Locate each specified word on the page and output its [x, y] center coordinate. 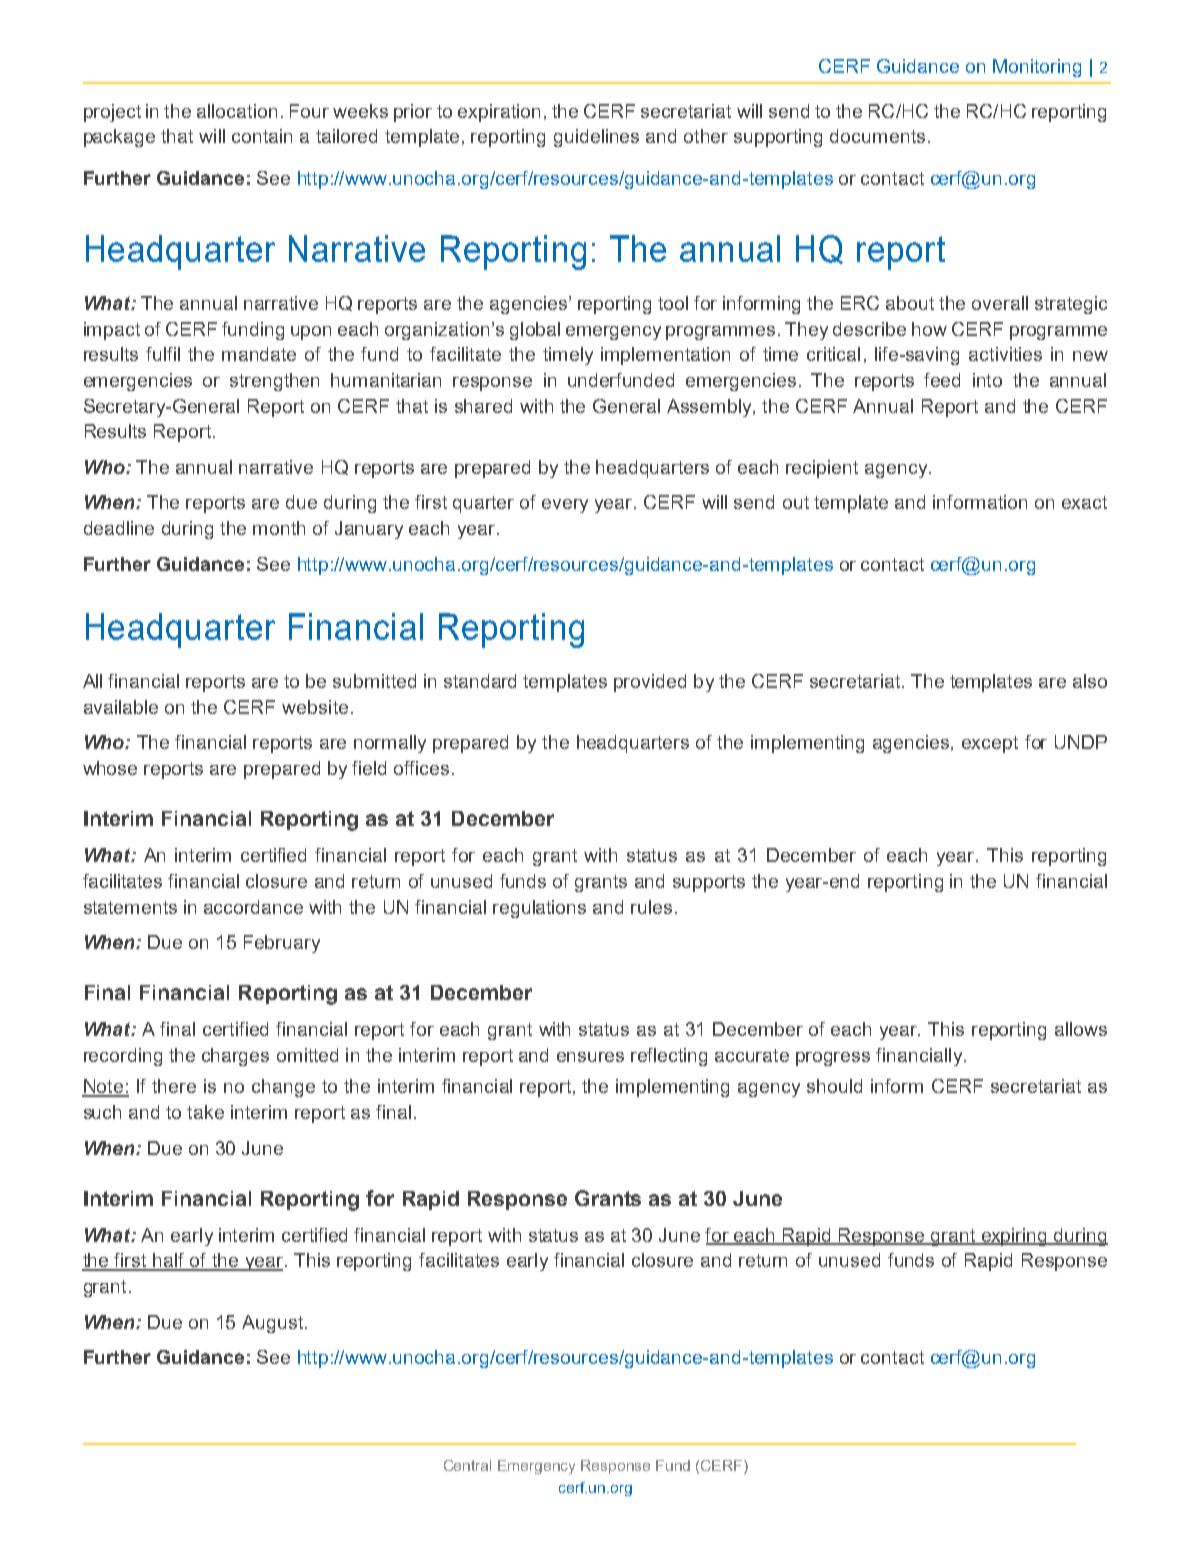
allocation [237, 111]
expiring [1014, 1237]
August [272, 1324]
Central [467, 1465]
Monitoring [1037, 68]
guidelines [596, 138]
